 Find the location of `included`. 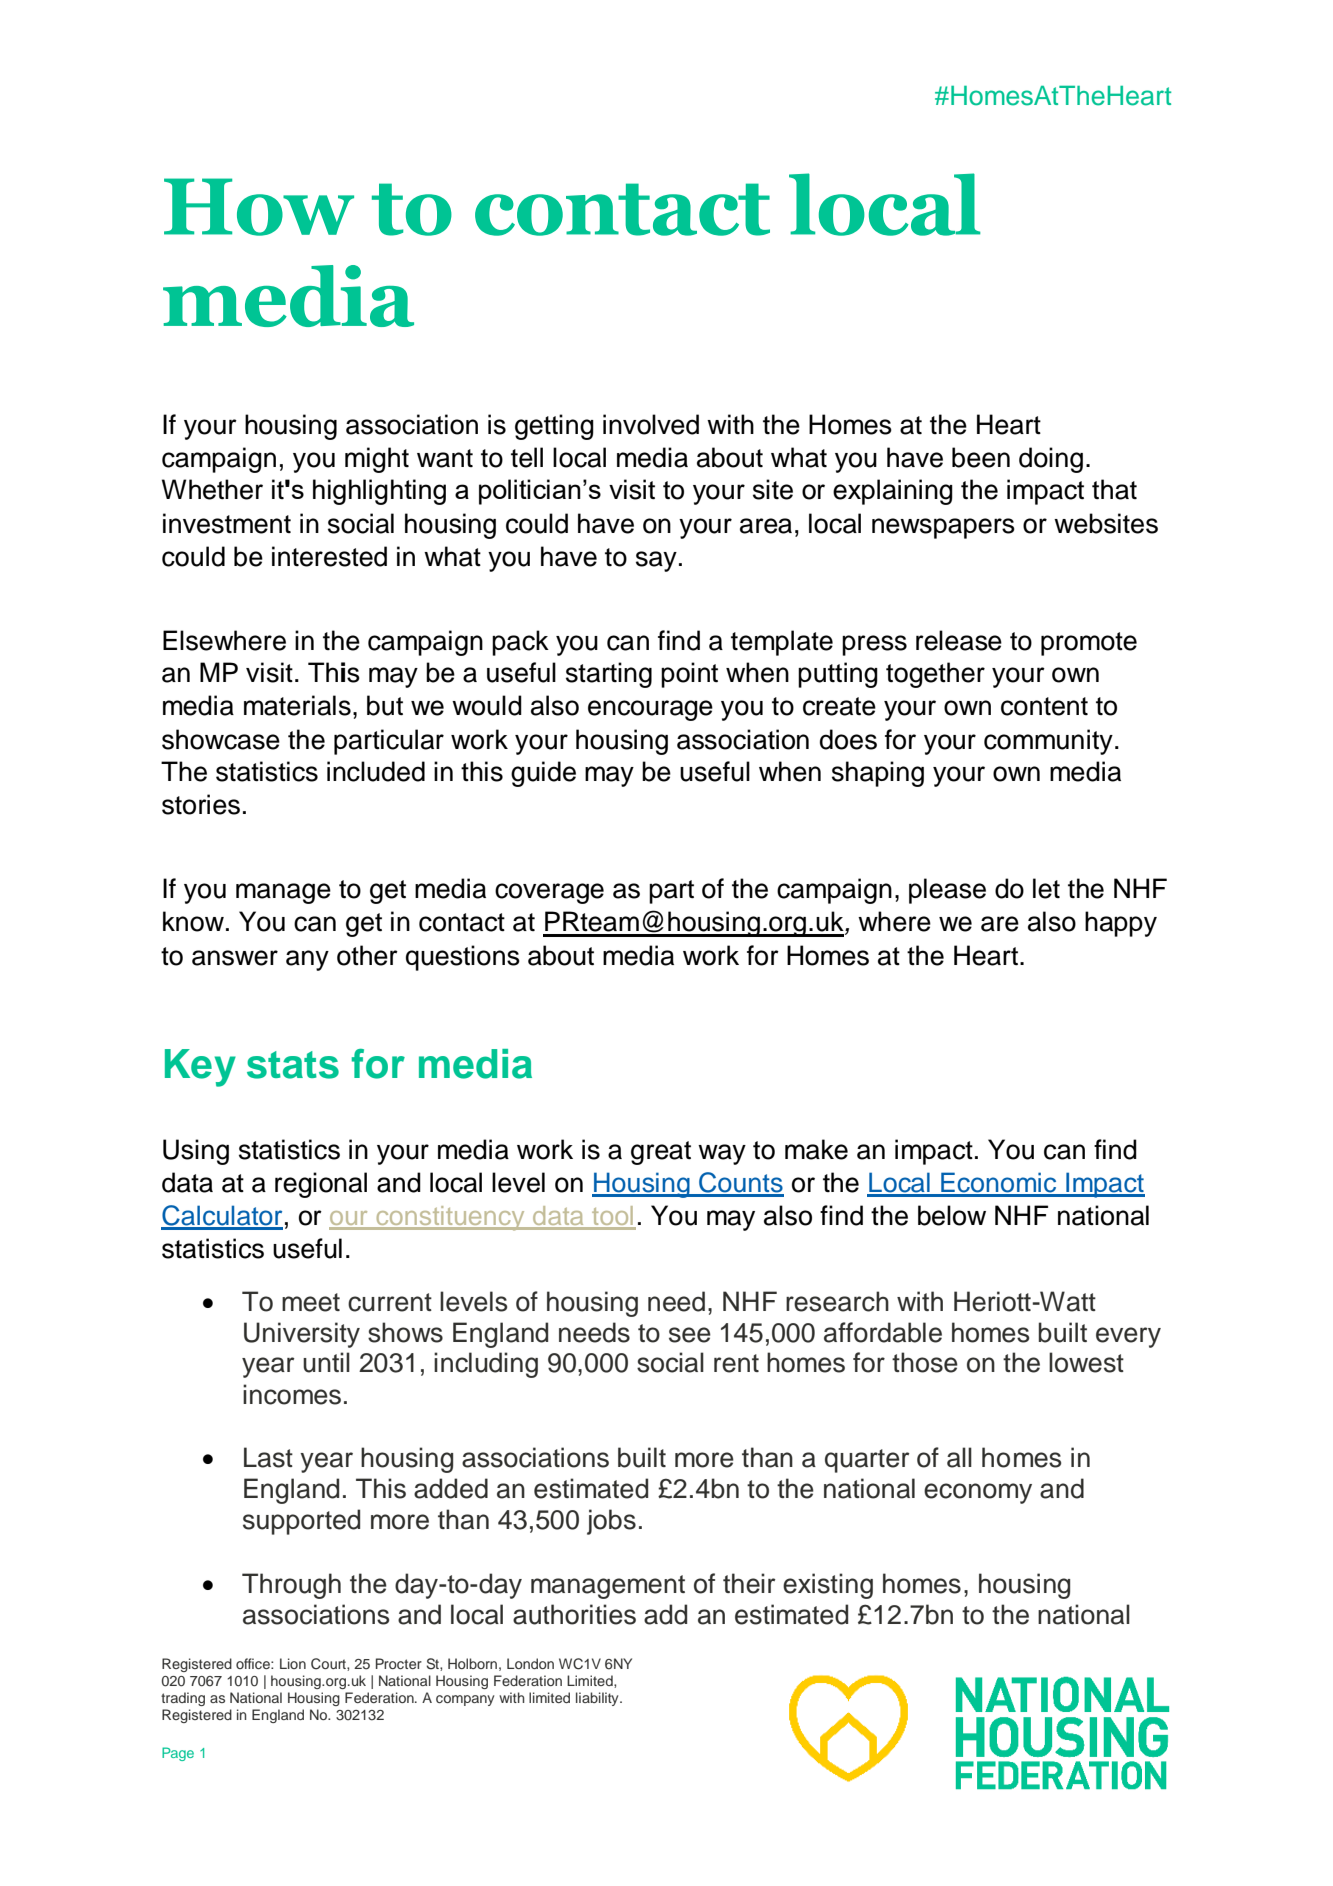

included is located at coordinates (376, 771).
